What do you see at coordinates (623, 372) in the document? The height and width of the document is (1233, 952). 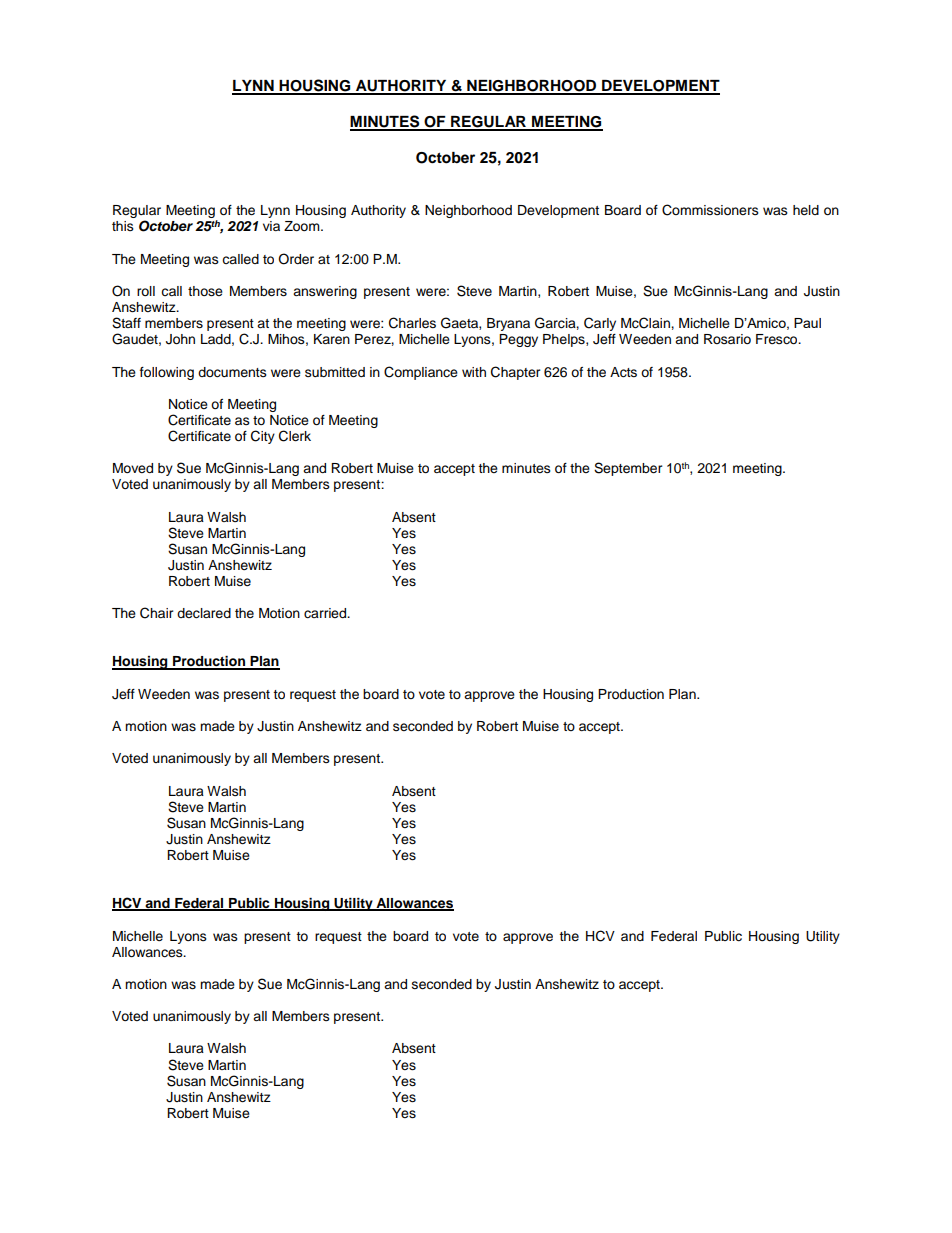 I see `Acts` at bounding box center [623, 372].
